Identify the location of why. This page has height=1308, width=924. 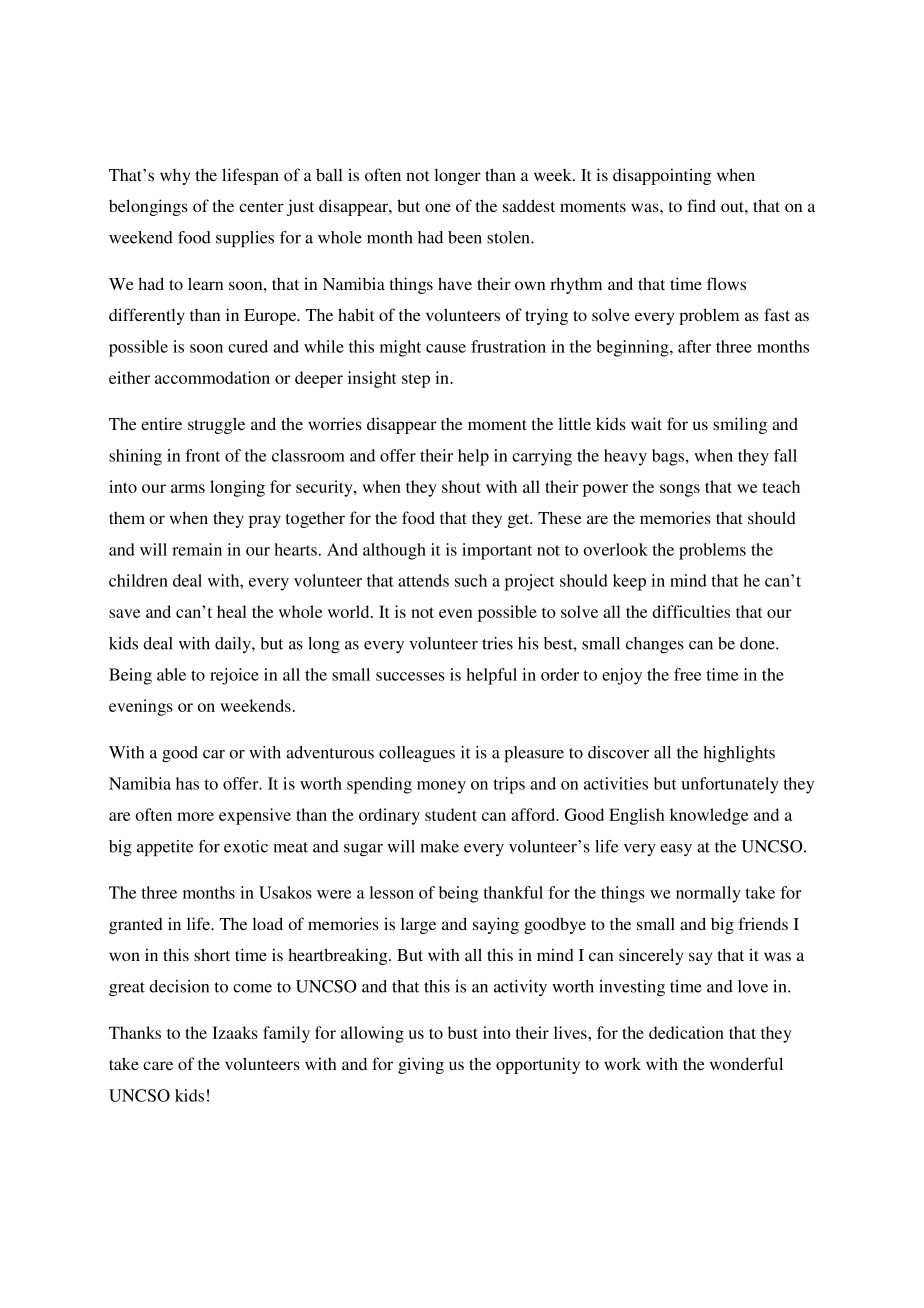
(175, 177).
